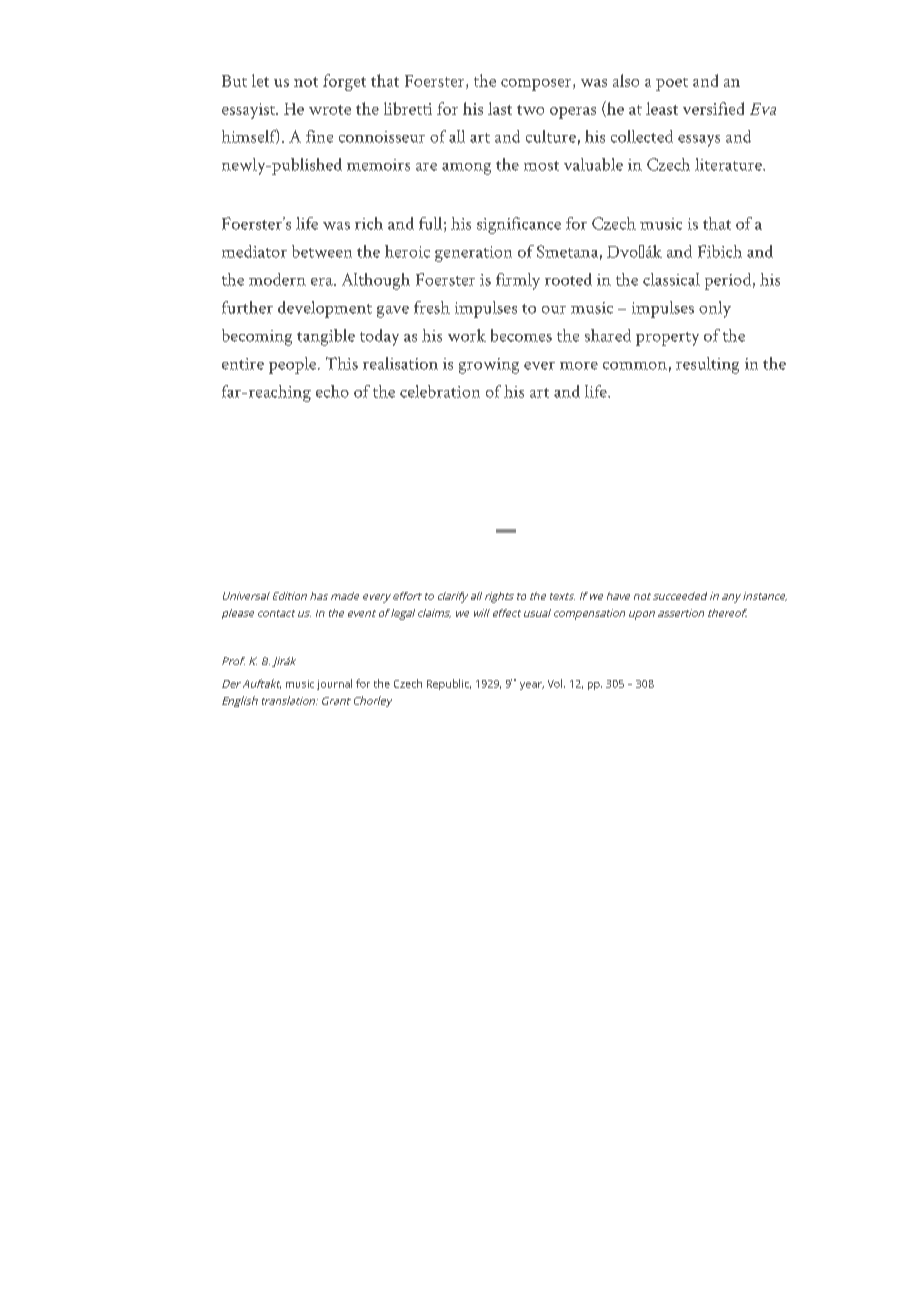  I want to click on least, so click(662, 108).
